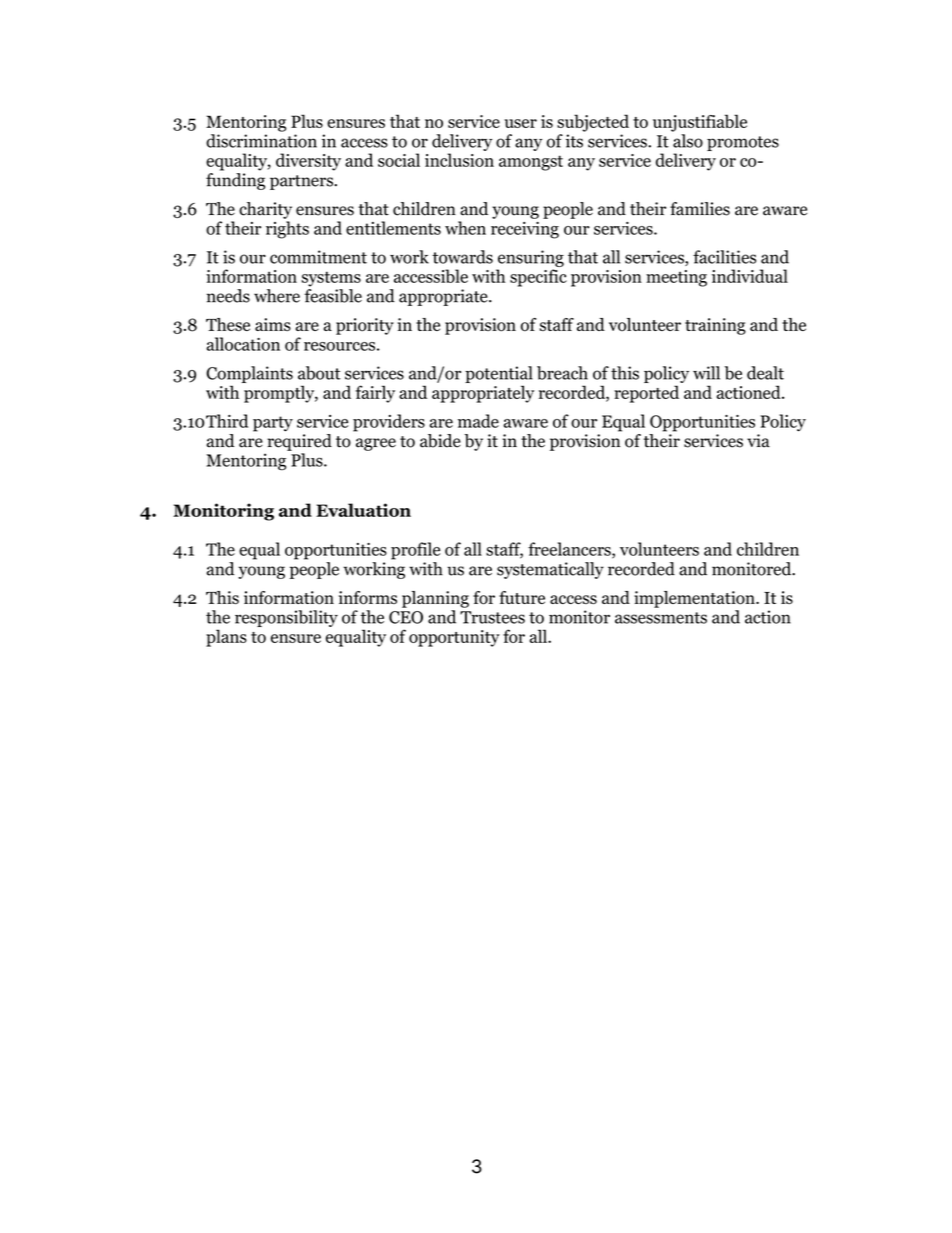 Image resolution: width=952 pixels, height=1233 pixels. I want to click on user, so click(520, 123).
